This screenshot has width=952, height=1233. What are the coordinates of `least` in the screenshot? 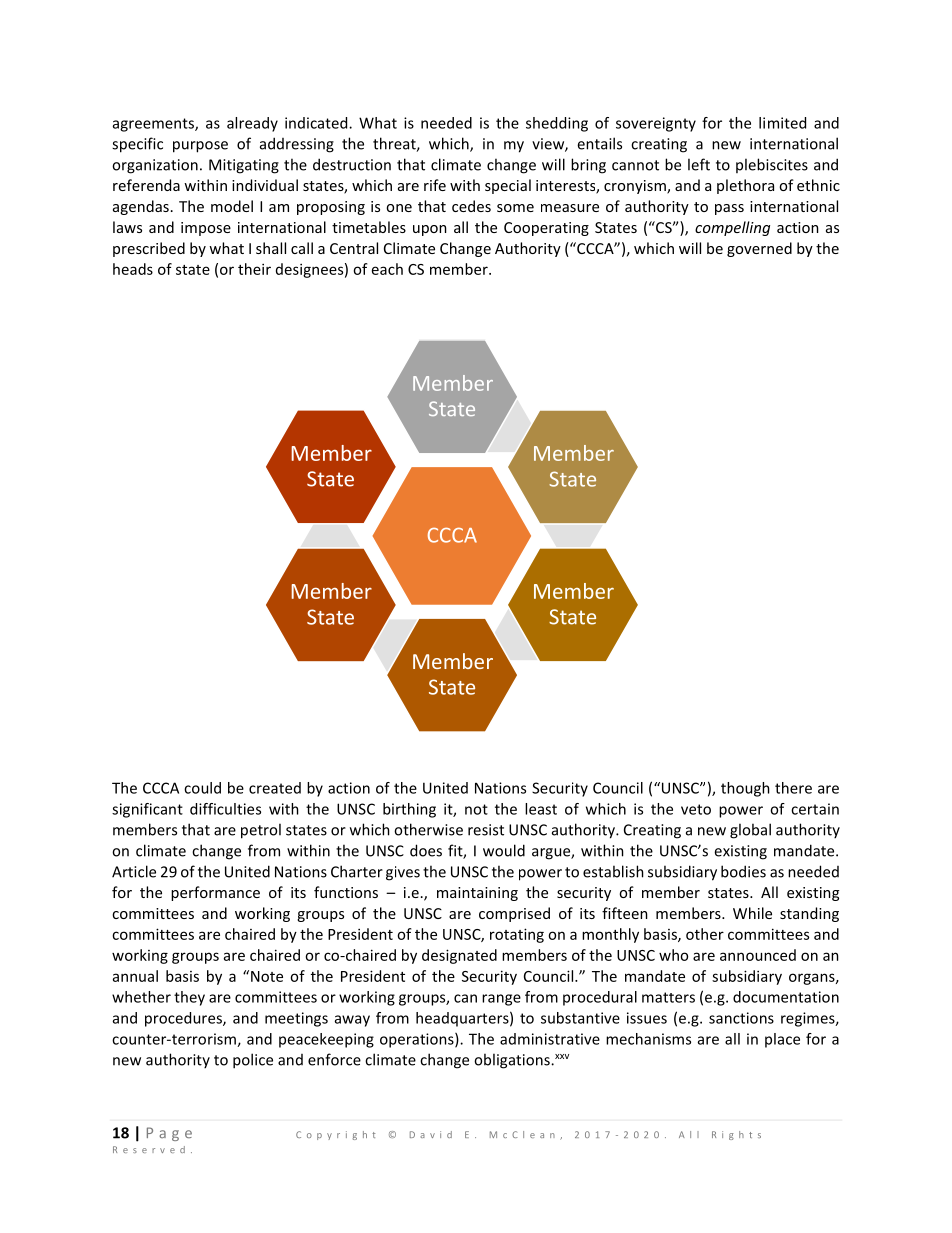 It's located at (541, 809).
